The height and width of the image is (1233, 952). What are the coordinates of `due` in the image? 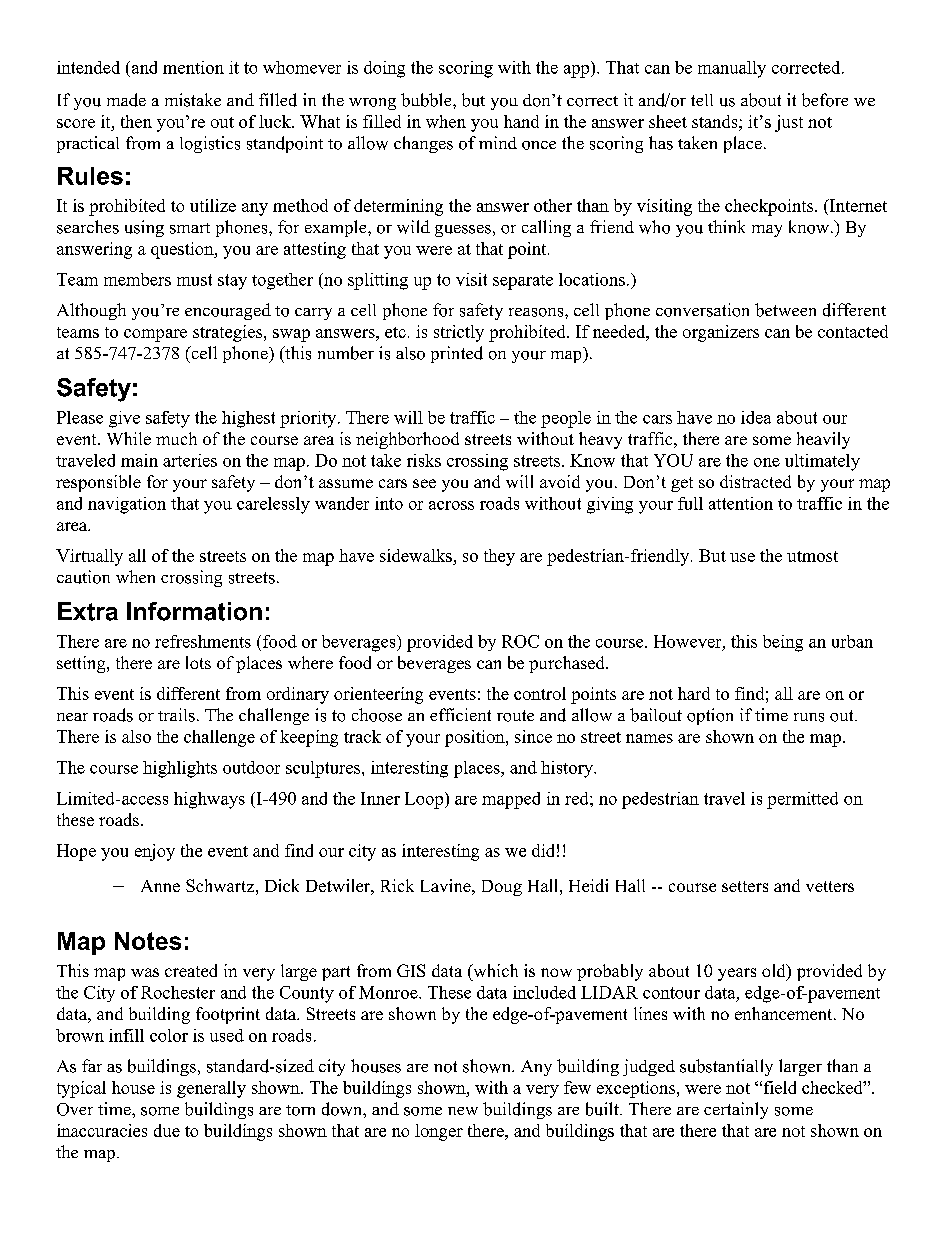 It's located at (167, 1130).
